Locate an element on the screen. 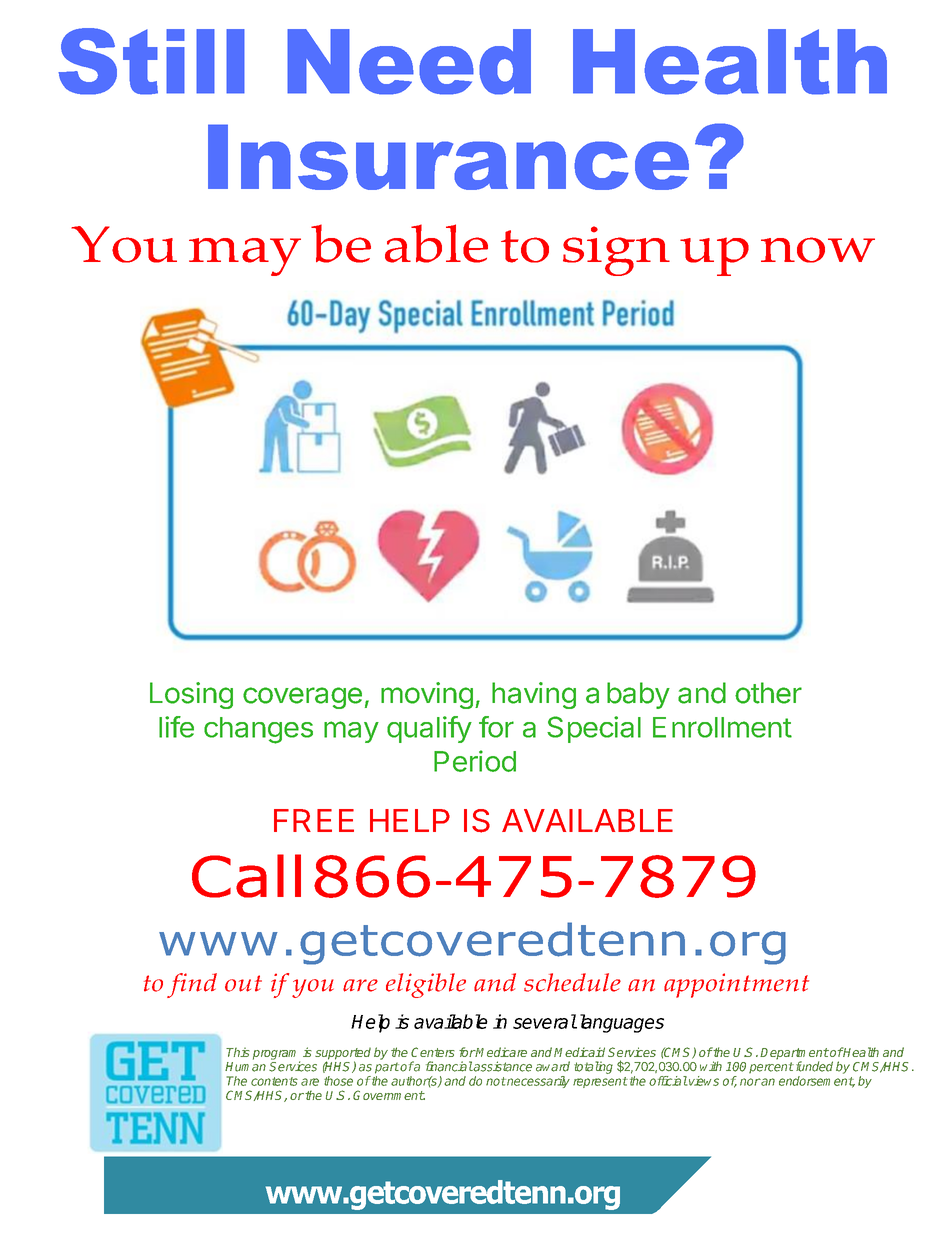 The image size is (952, 1233). coverage is located at coordinates (302, 698).
